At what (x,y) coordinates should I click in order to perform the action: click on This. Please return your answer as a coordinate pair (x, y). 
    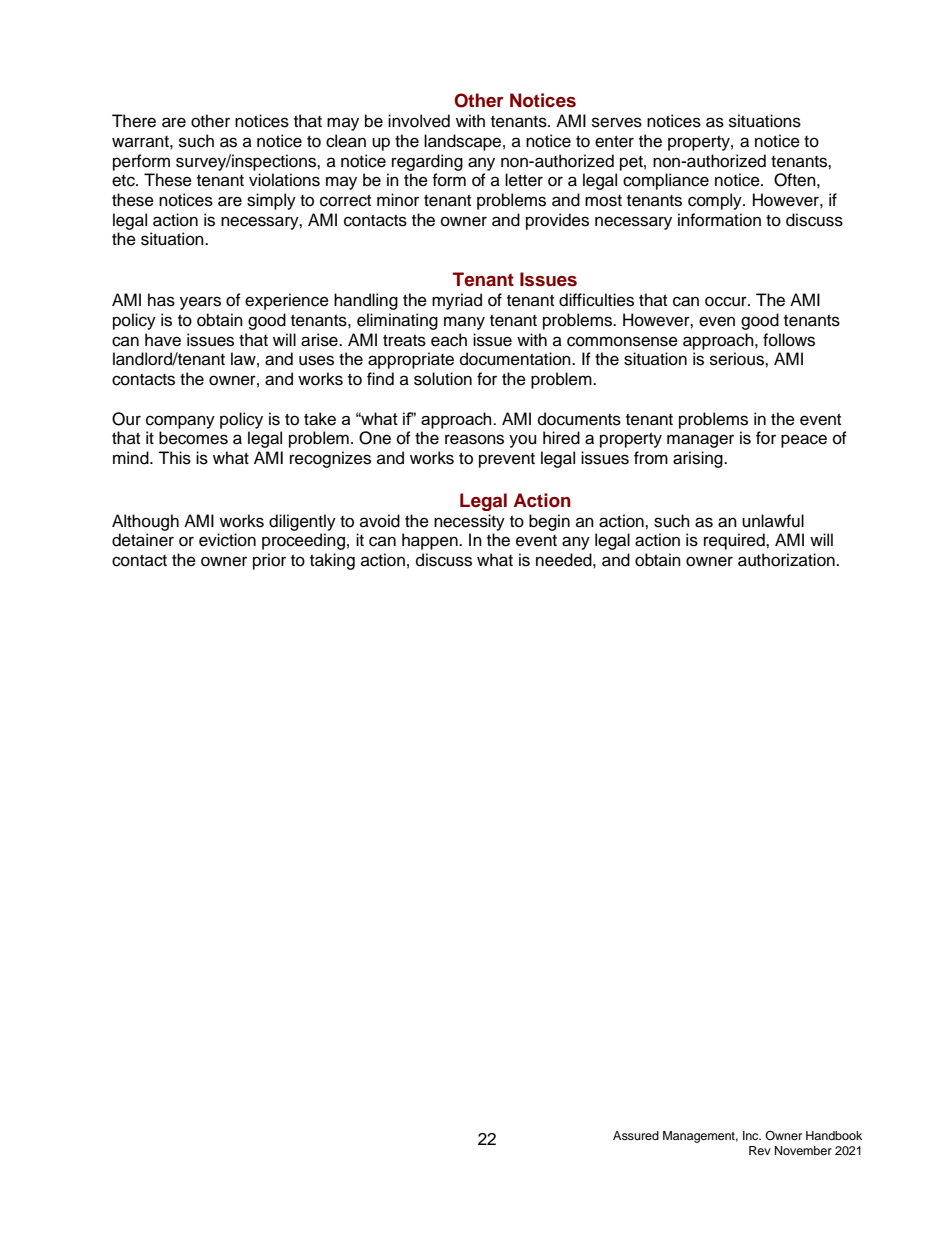
    Looking at the image, I should click on (174, 458).
